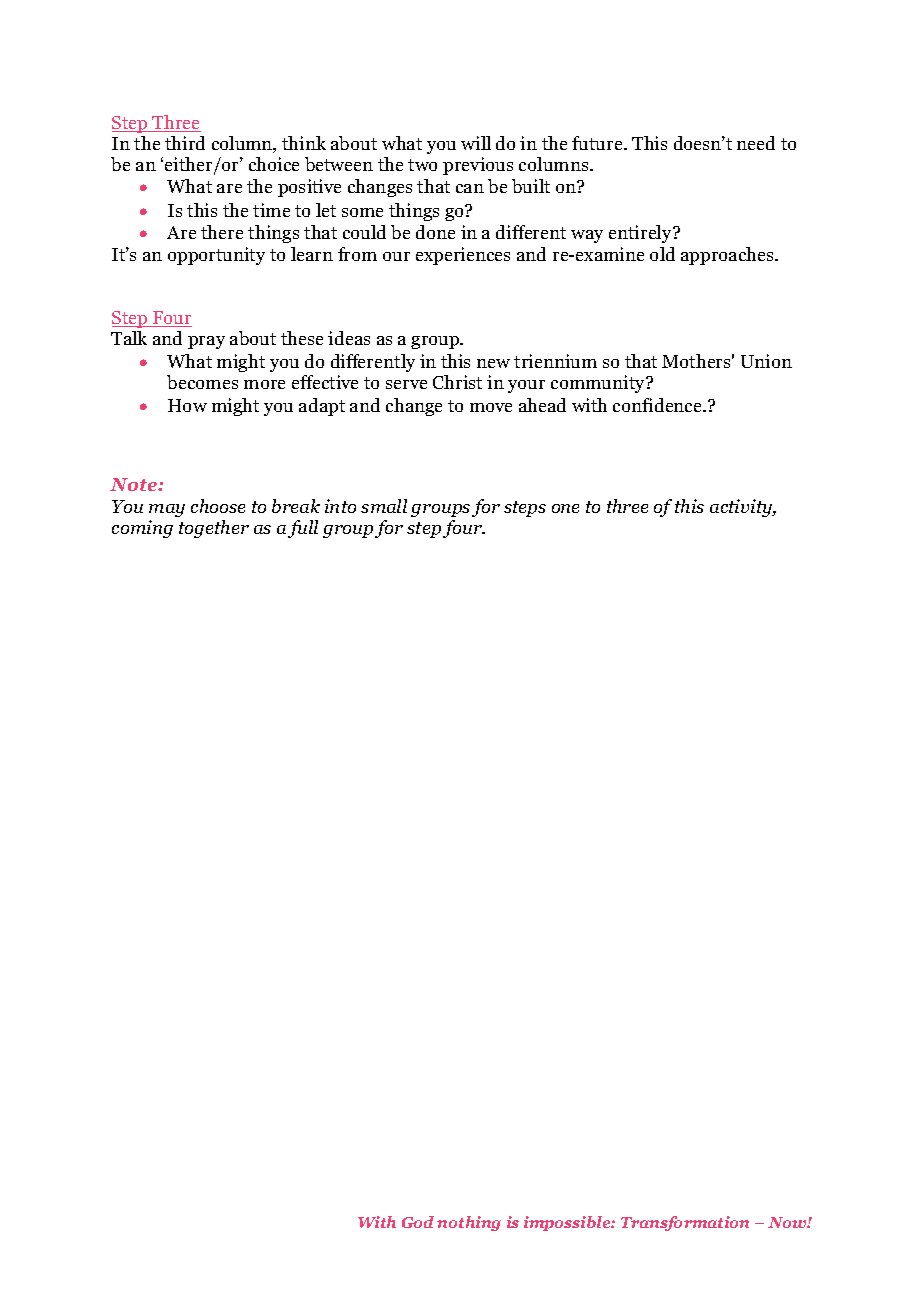 The width and height of the screenshot is (924, 1308). Describe the element at coordinates (756, 143) in the screenshot. I see `need` at that location.
